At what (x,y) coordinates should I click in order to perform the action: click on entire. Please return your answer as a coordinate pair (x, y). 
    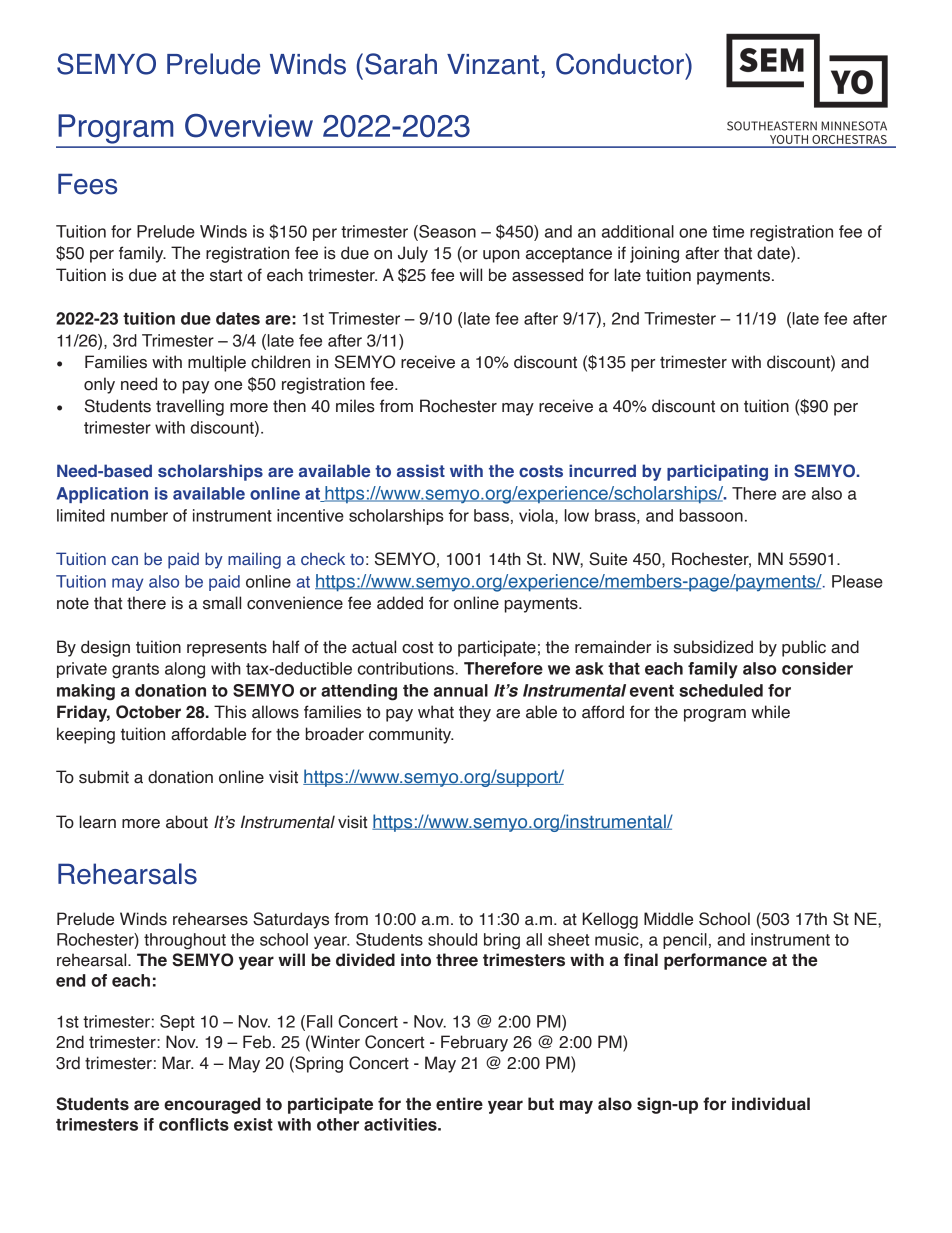
    Looking at the image, I should click on (459, 1104).
